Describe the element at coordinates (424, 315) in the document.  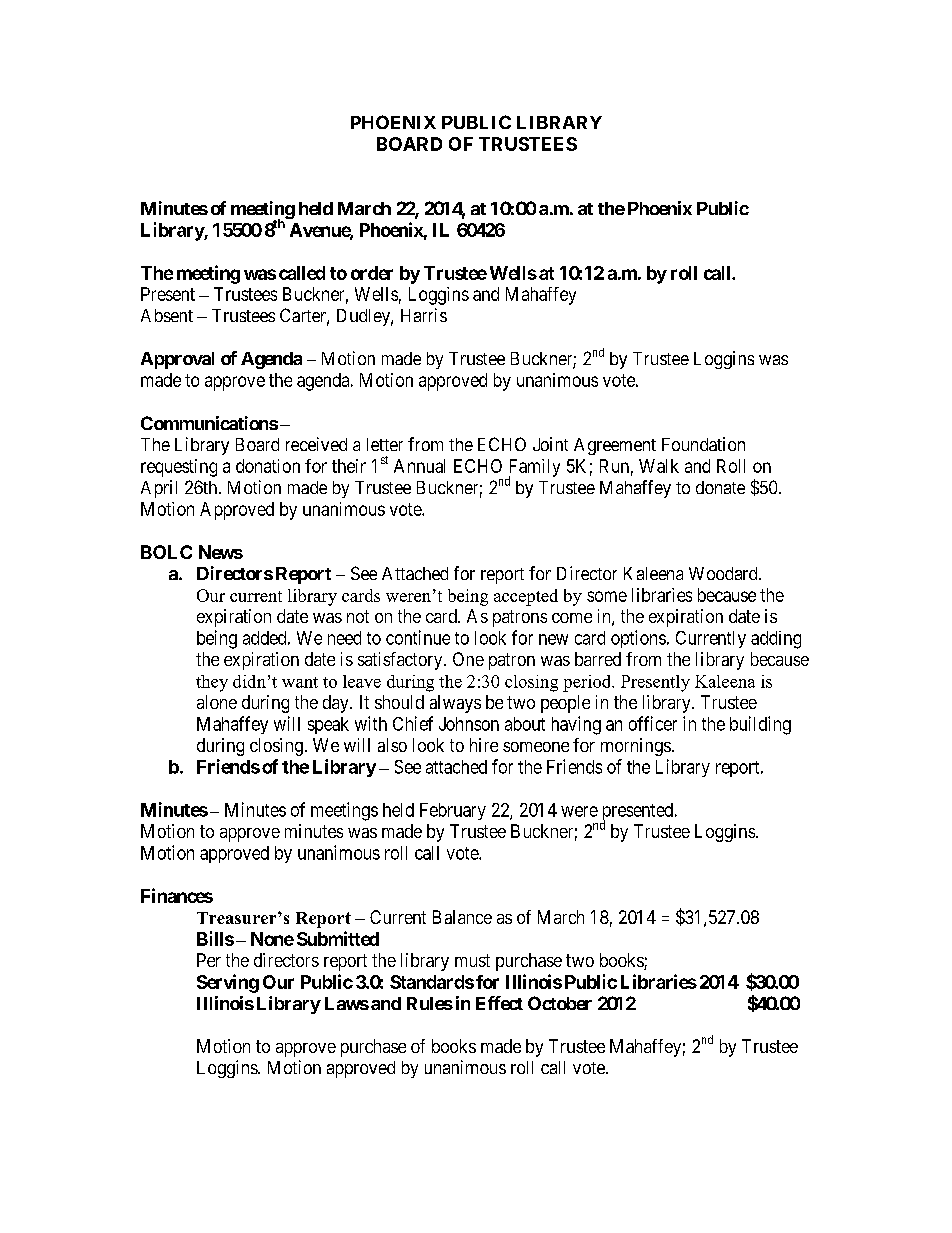
I see `Harris` at that location.
